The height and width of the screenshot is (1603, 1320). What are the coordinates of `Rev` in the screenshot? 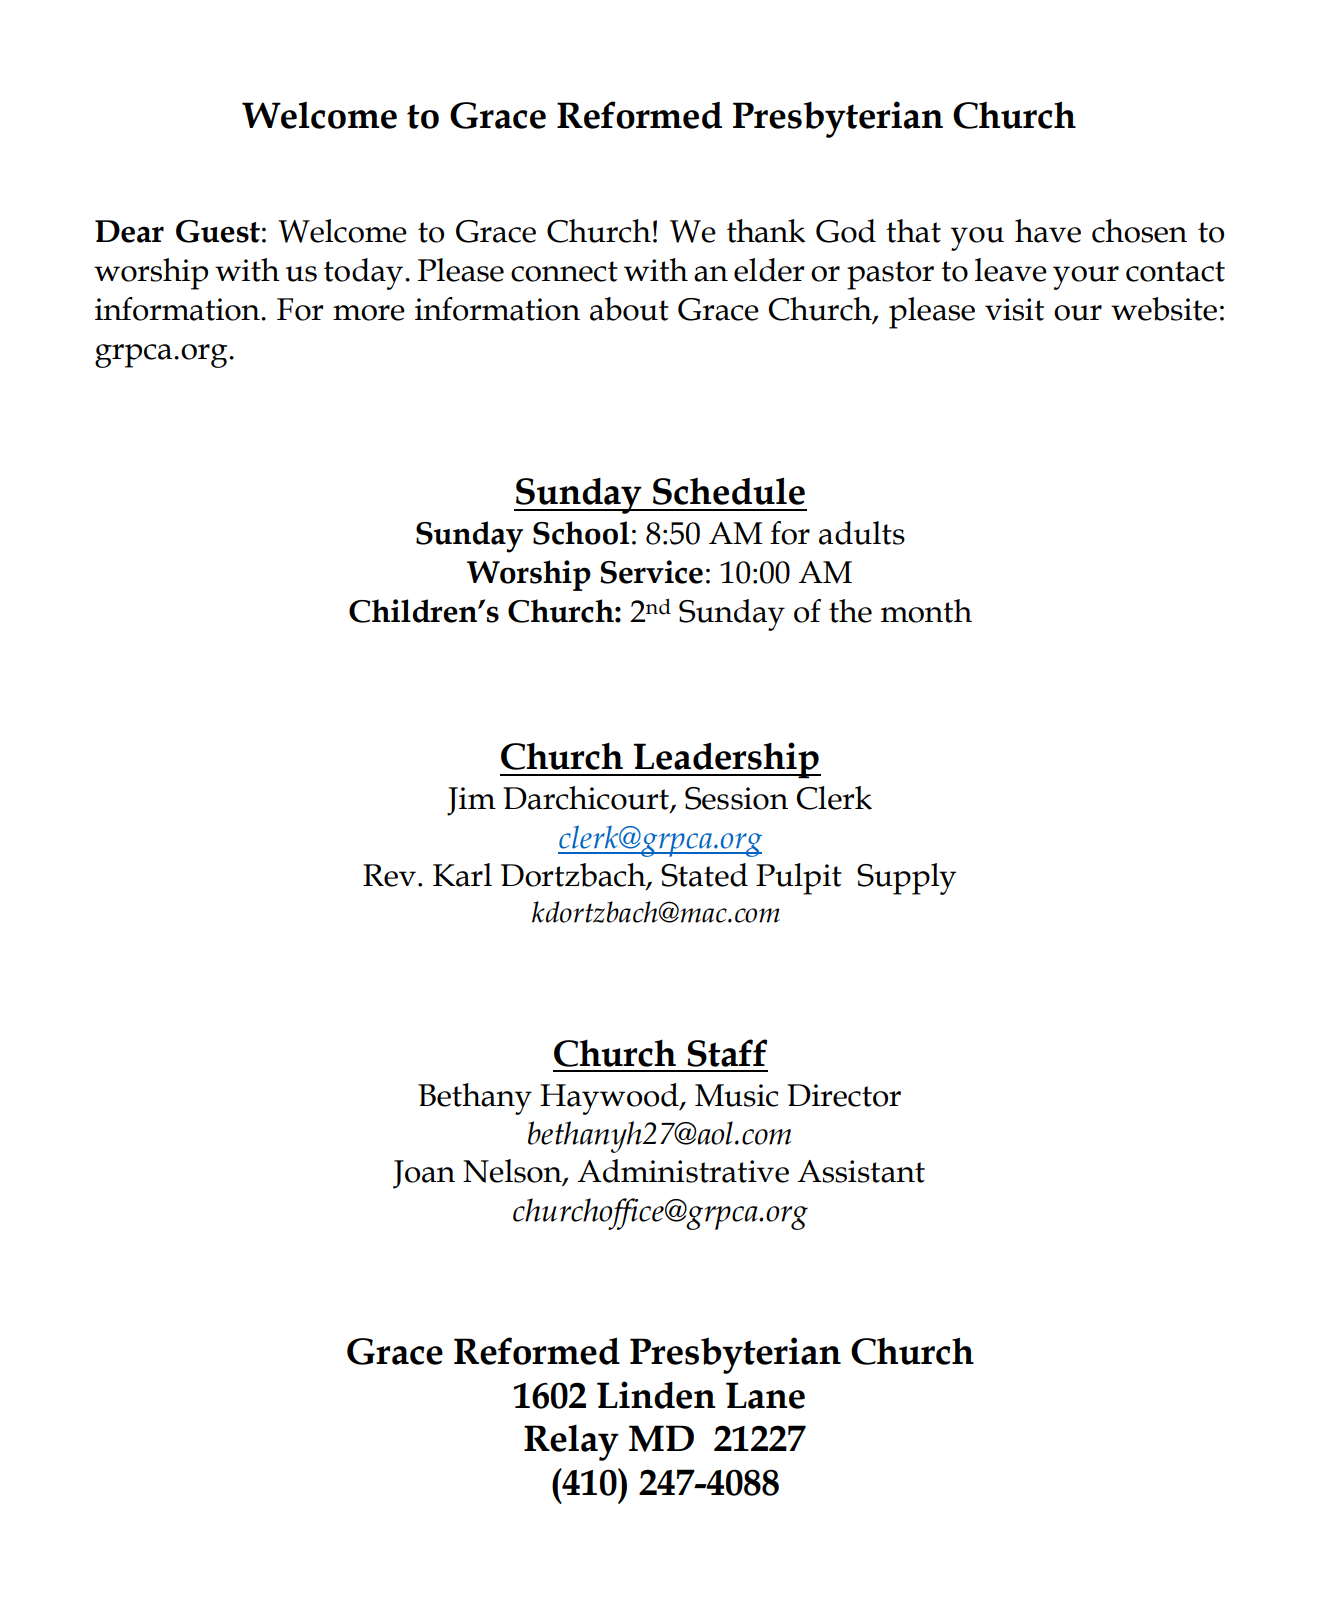 It's located at (389, 875).
